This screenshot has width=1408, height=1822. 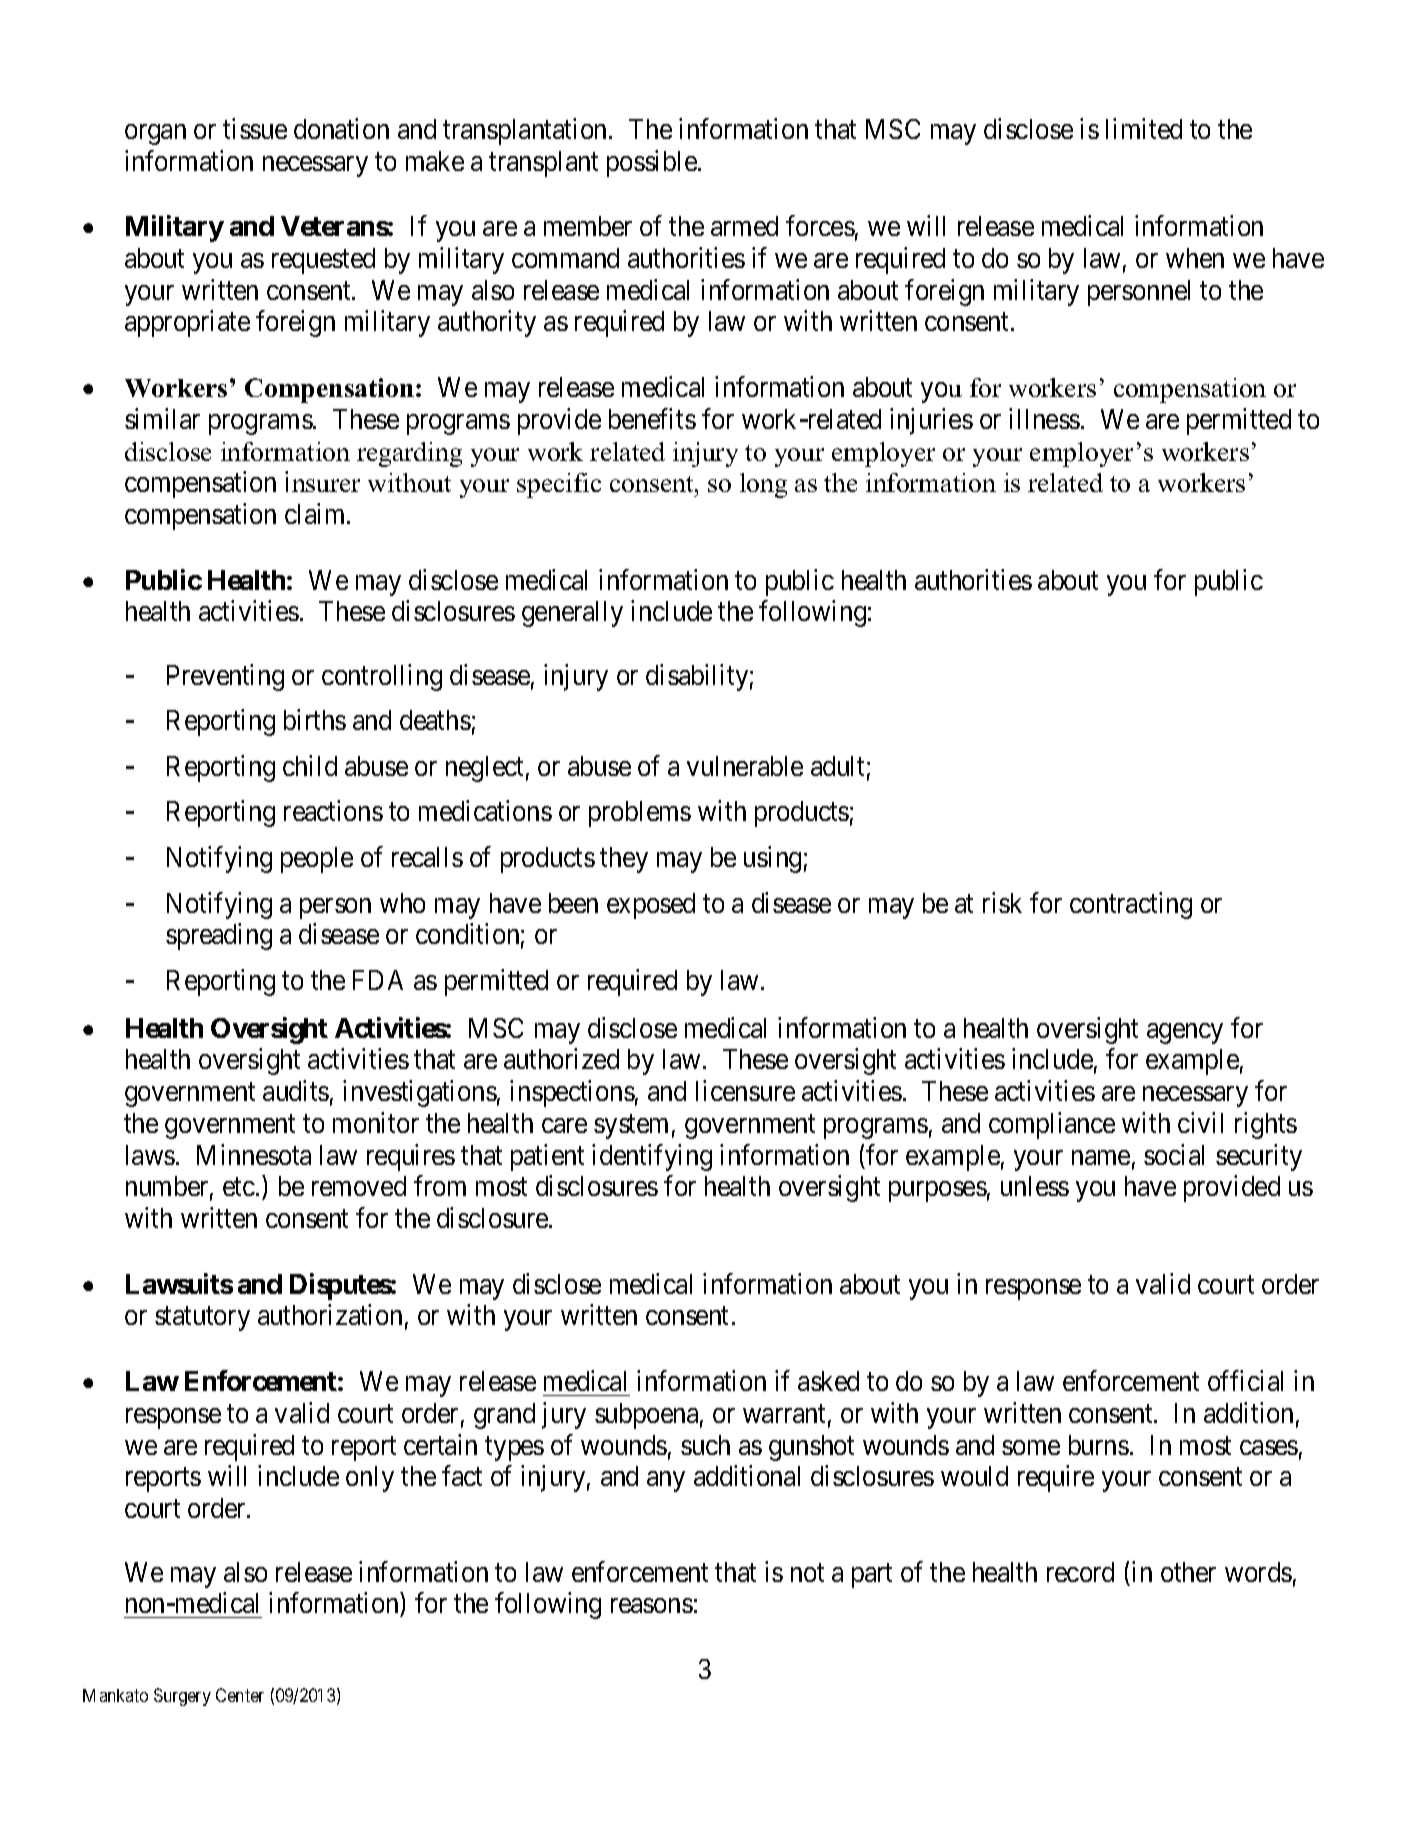 What do you see at coordinates (219, 936) in the screenshot?
I see `spreading` at bounding box center [219, 936].
